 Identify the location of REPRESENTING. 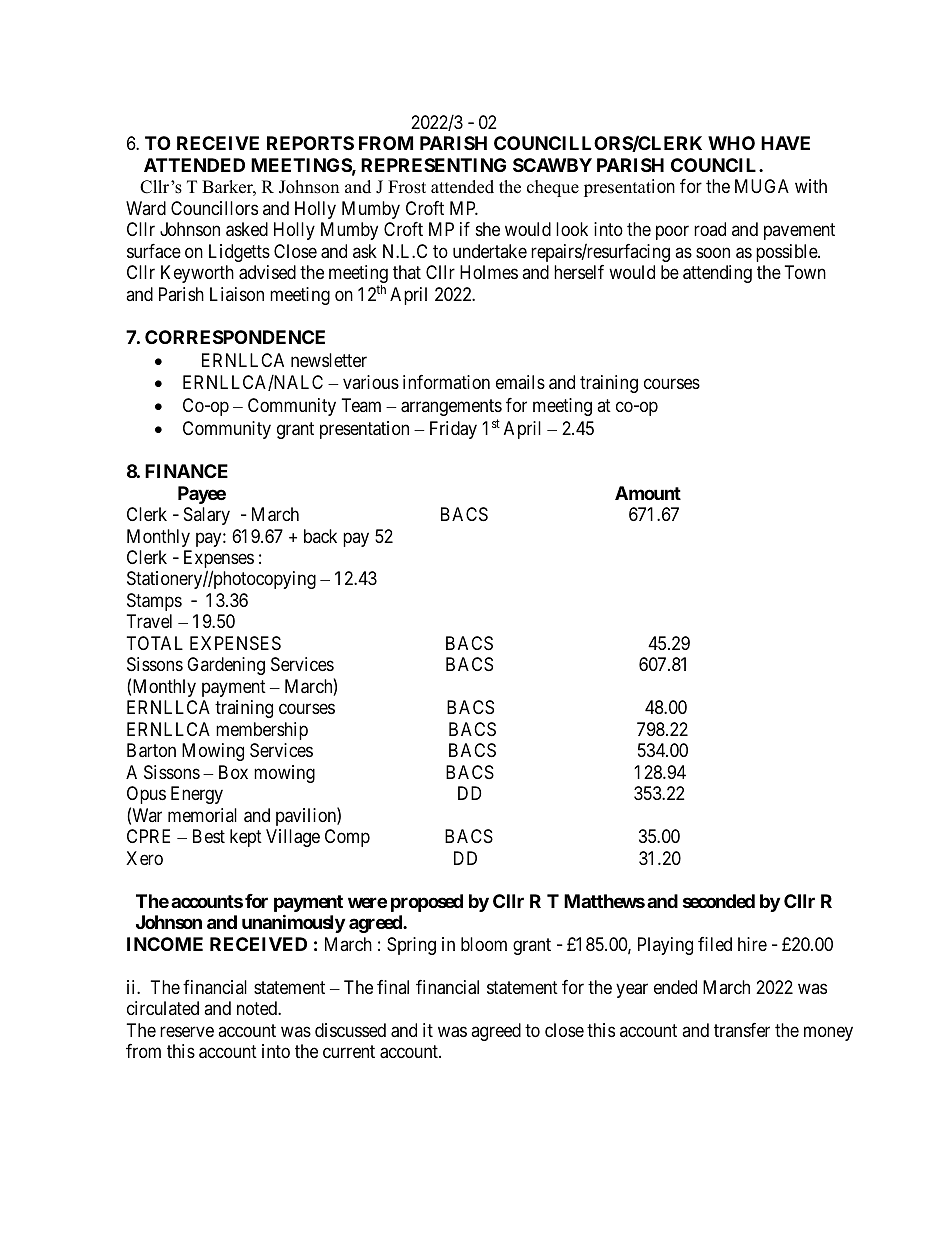
(433, 165).
